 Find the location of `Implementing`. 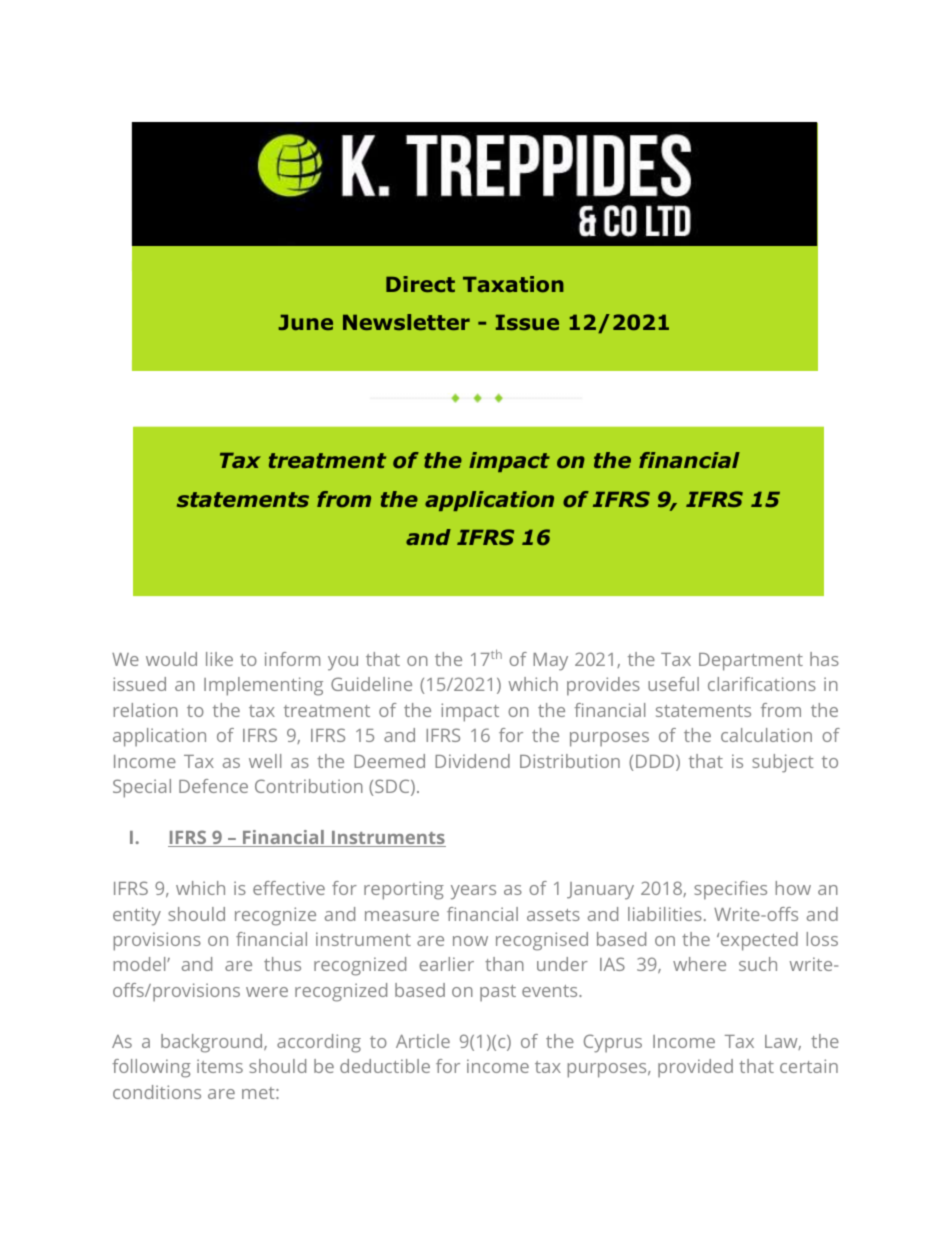

Implementing is located at coordinates (263, 686).
